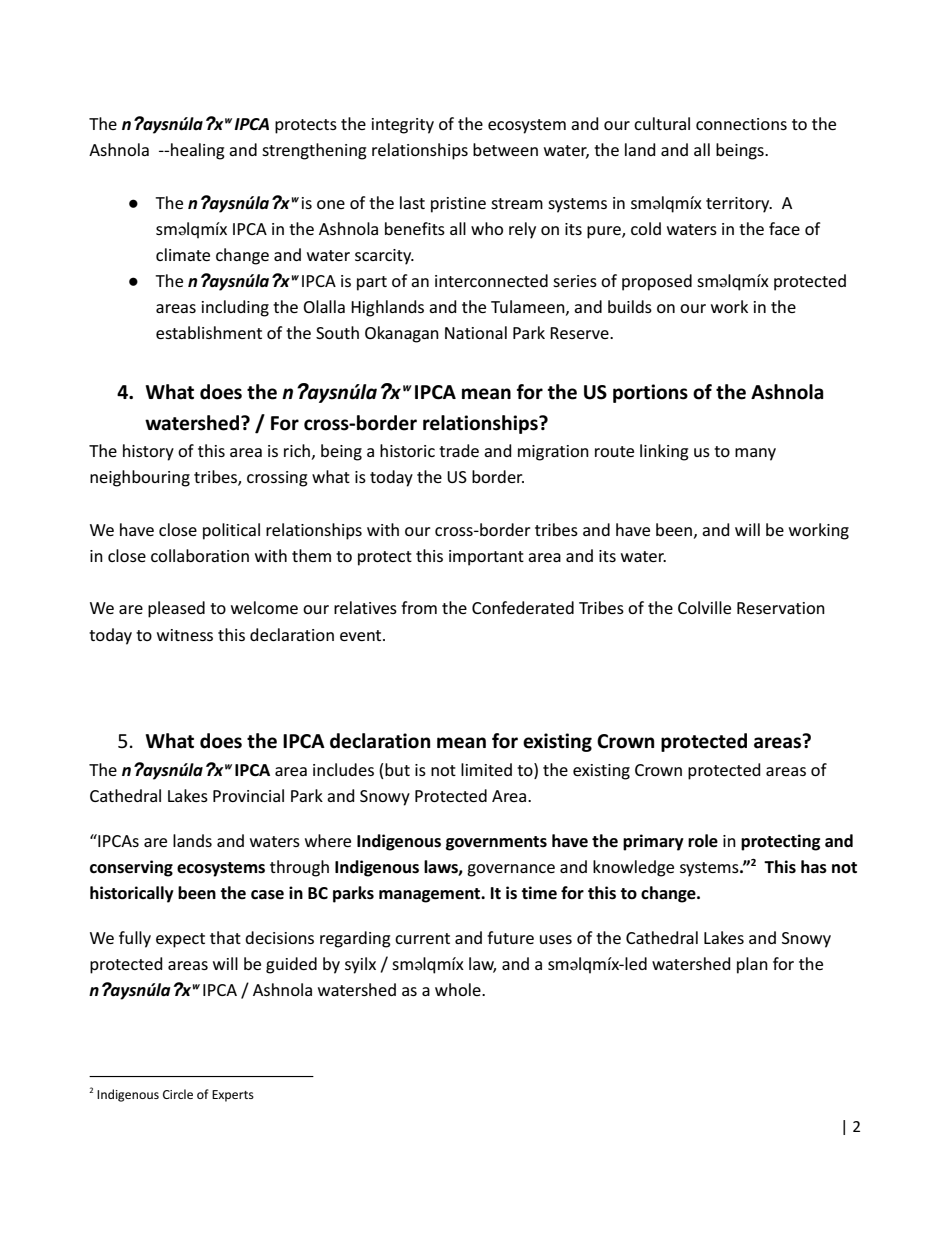 The width and height of the screenshot is (952, 1233). What do you see at coordinates (650, 393) in the screenshot?
I see `portions` at bounding box center [650, 393].
